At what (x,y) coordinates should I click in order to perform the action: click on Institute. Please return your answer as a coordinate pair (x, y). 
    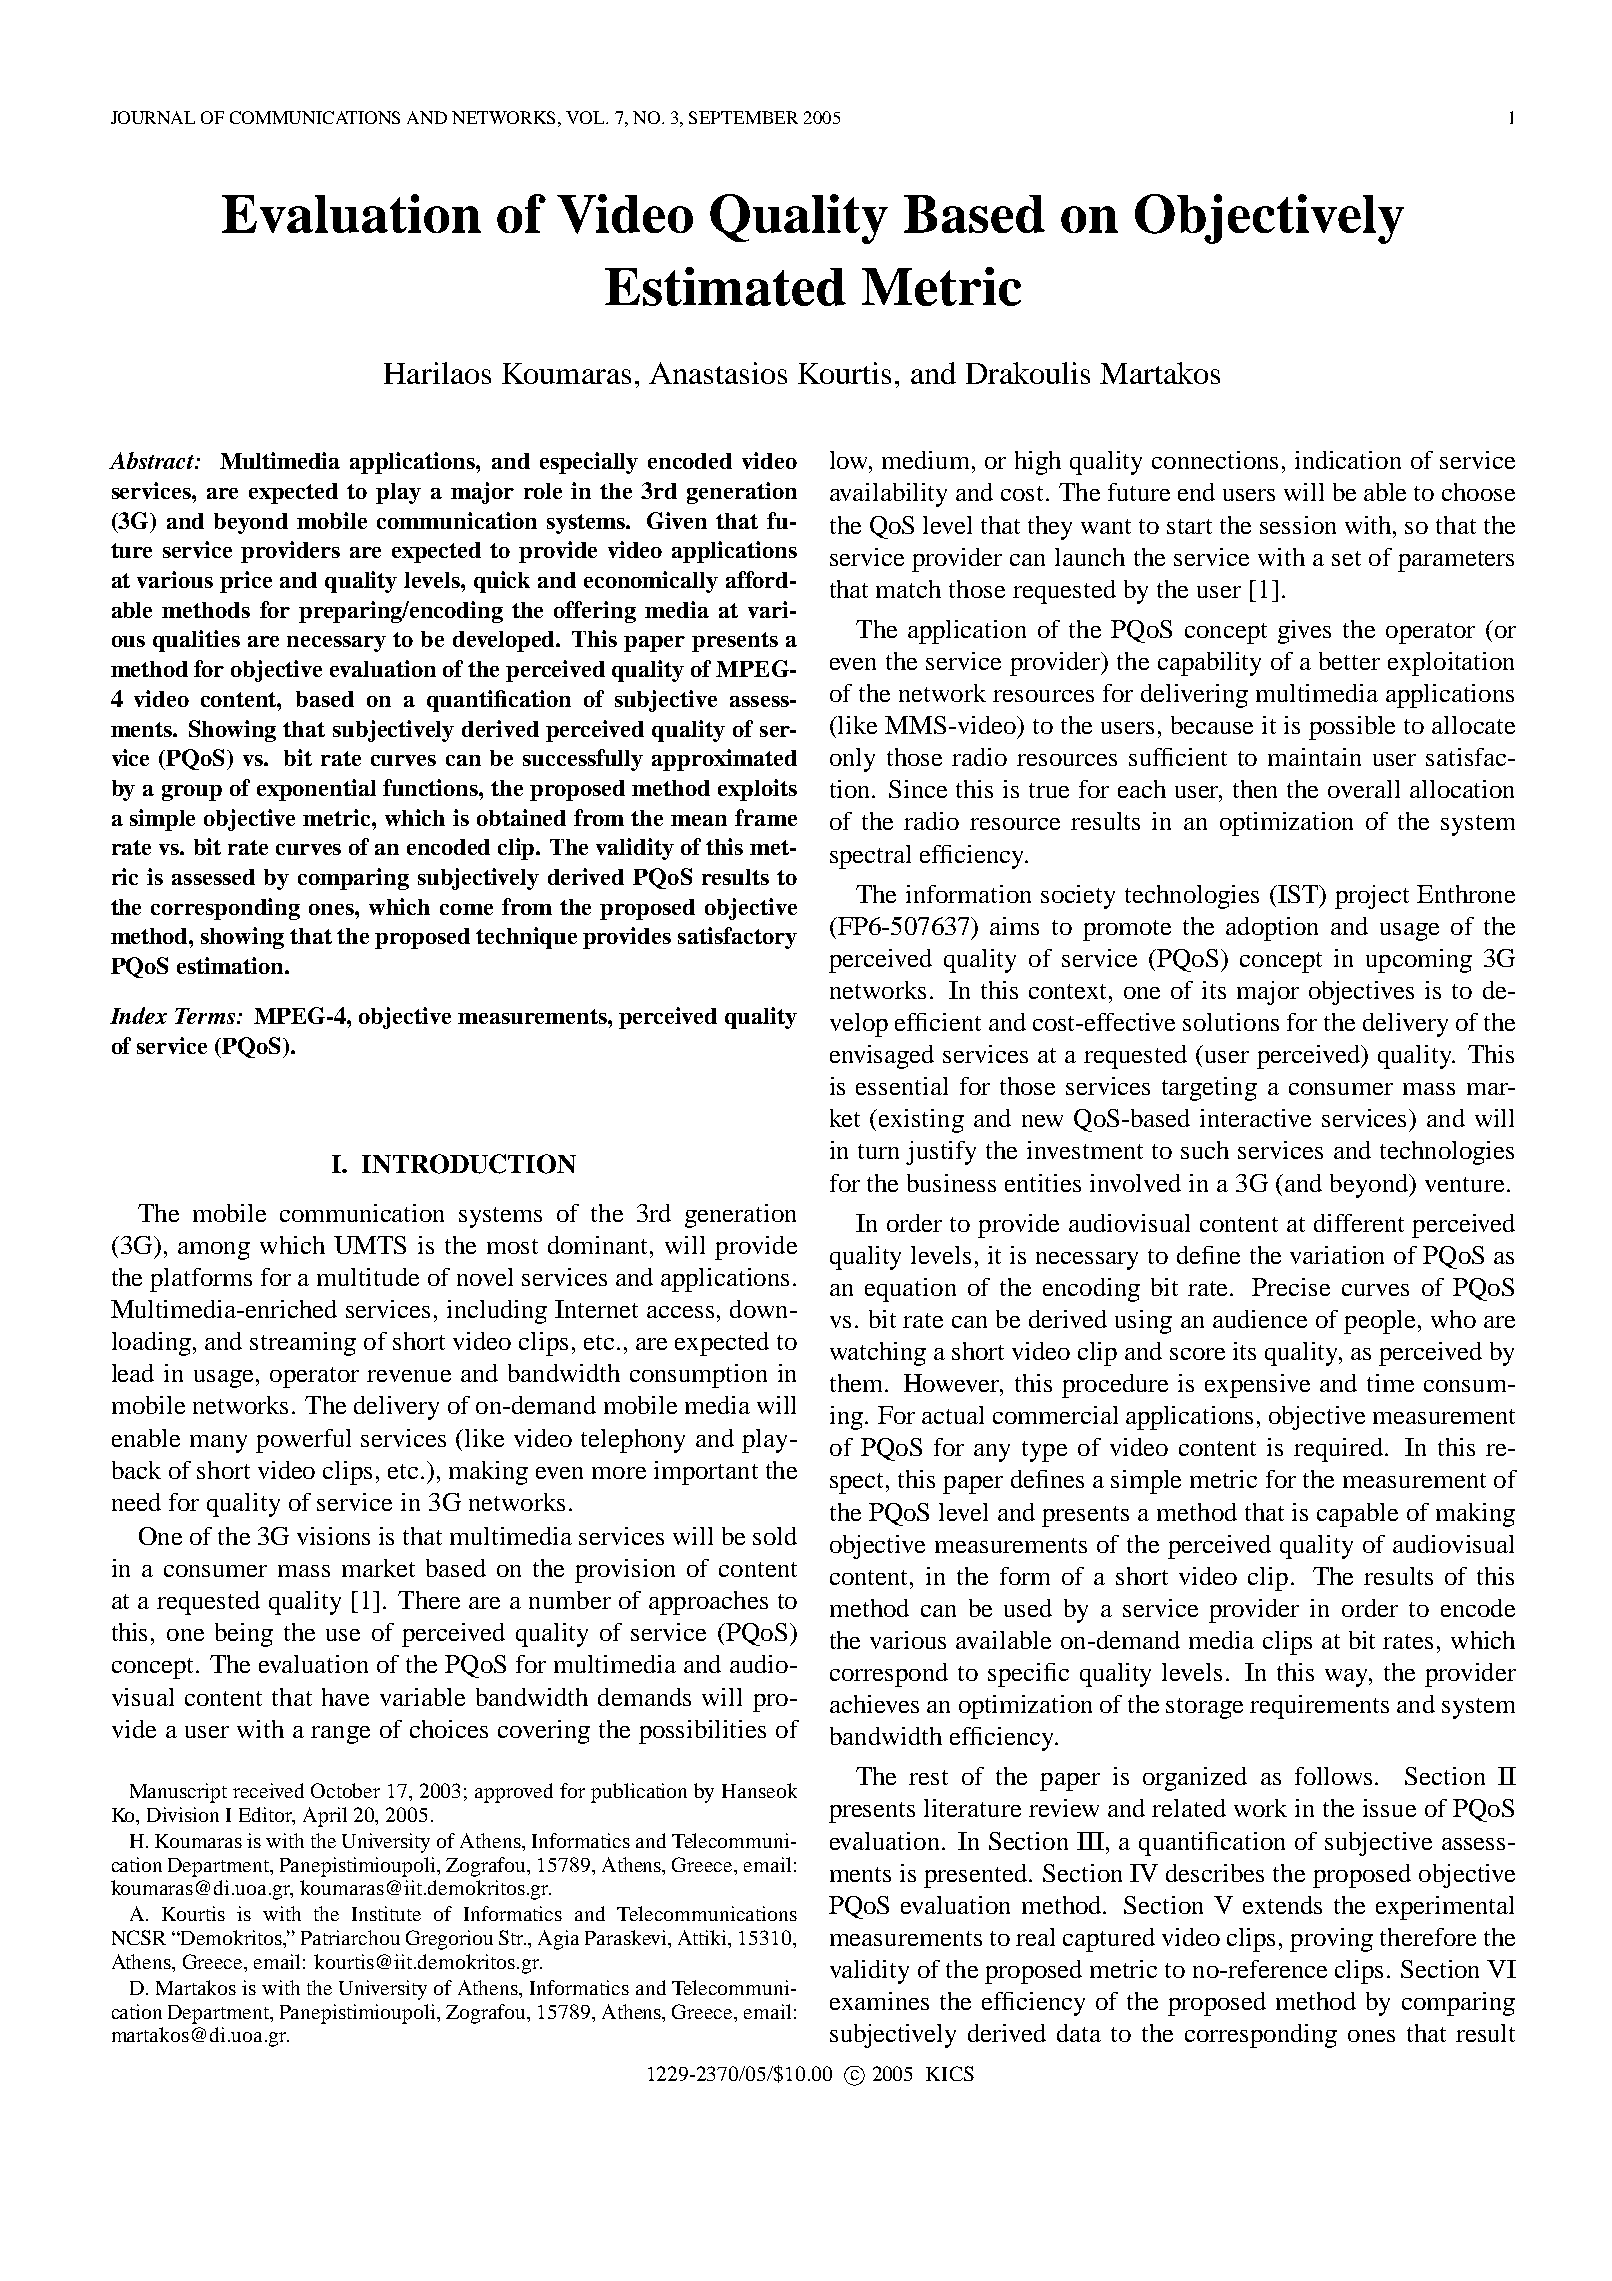
    Looking at the image, I should click on (386, 1913).
